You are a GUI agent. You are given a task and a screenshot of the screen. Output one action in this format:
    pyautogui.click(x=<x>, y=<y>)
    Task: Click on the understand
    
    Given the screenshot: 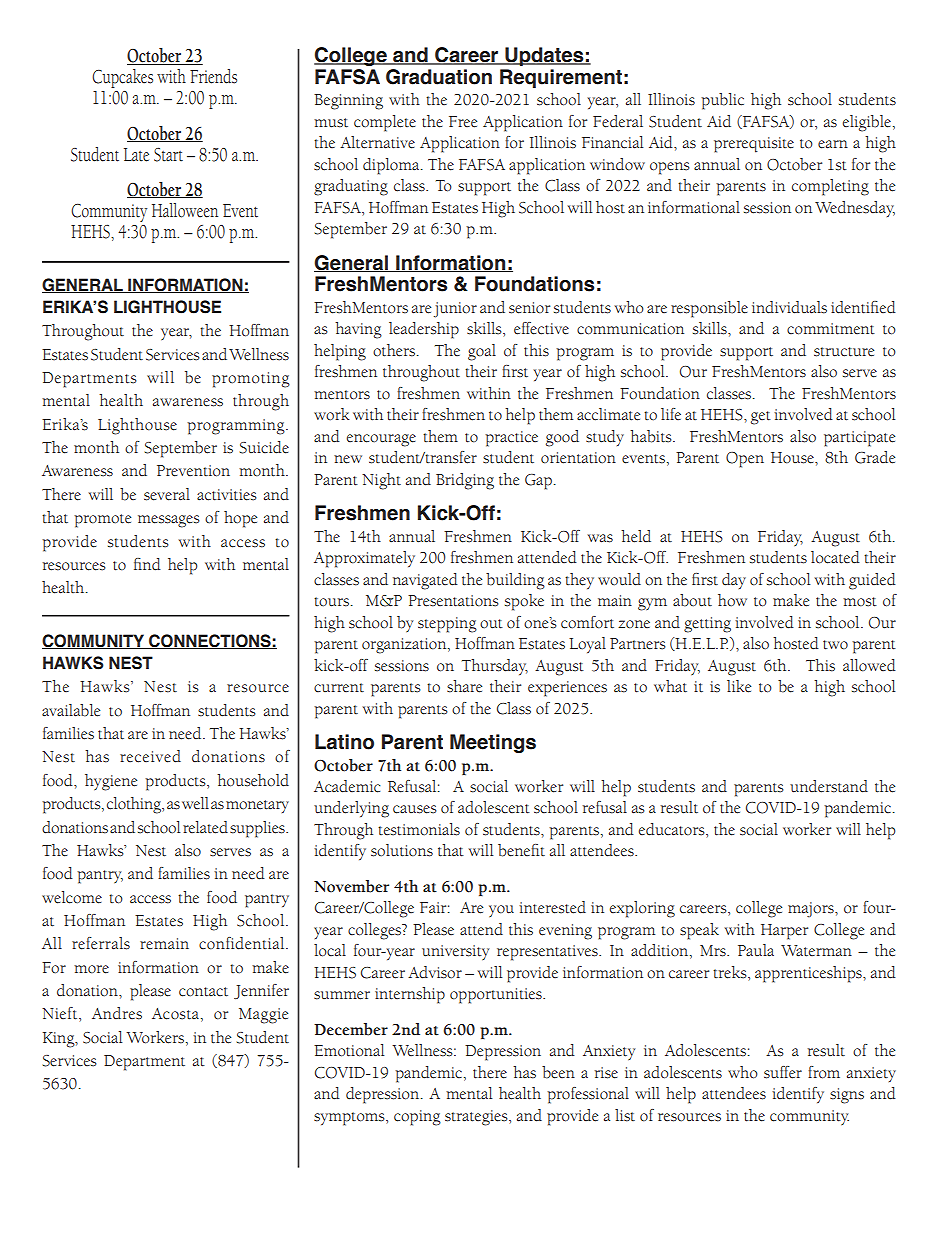 What is the action you would take?
    pyautogui.click(x=829, y=786)
